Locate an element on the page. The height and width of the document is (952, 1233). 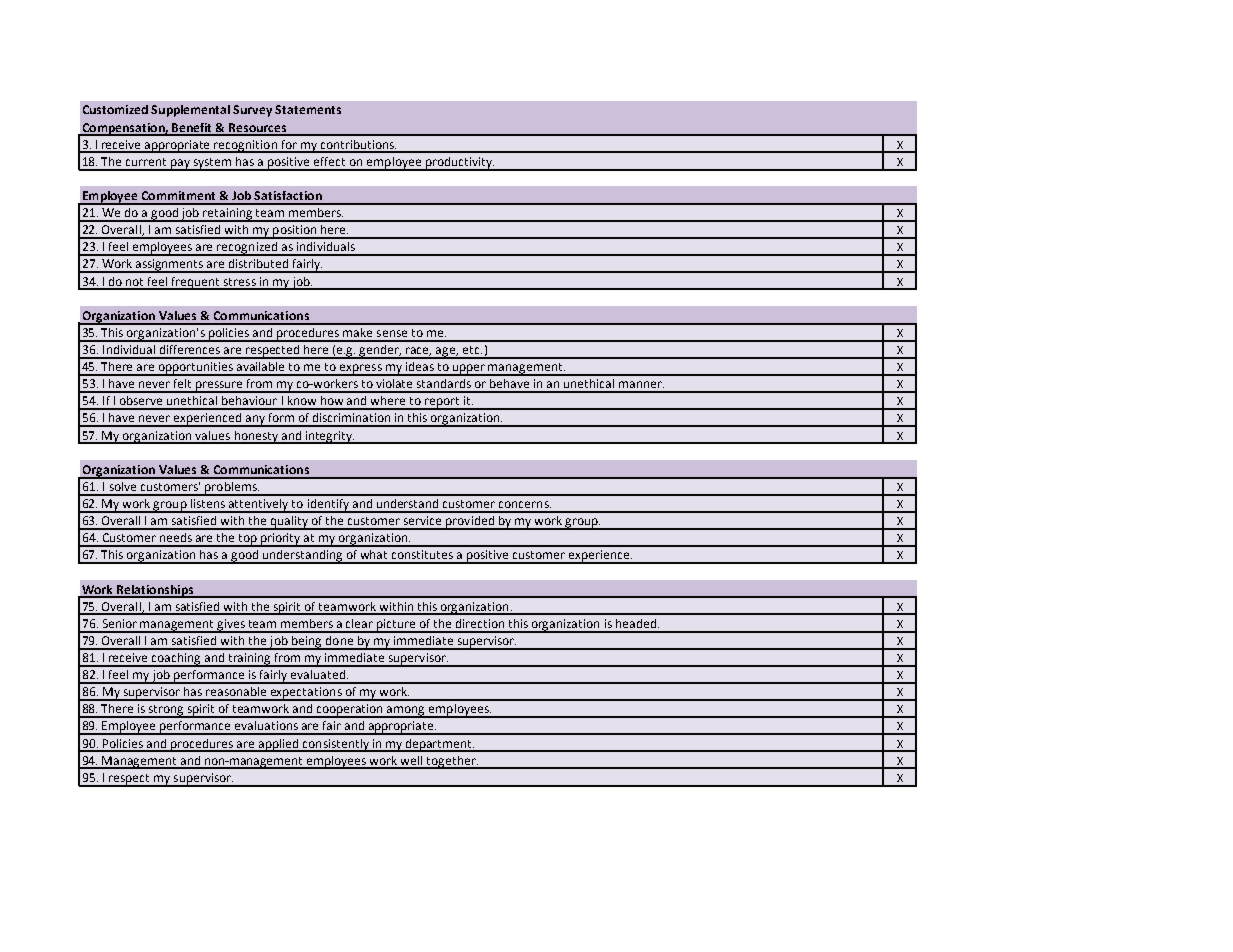
assignments is located at coordinates (170, 266).
